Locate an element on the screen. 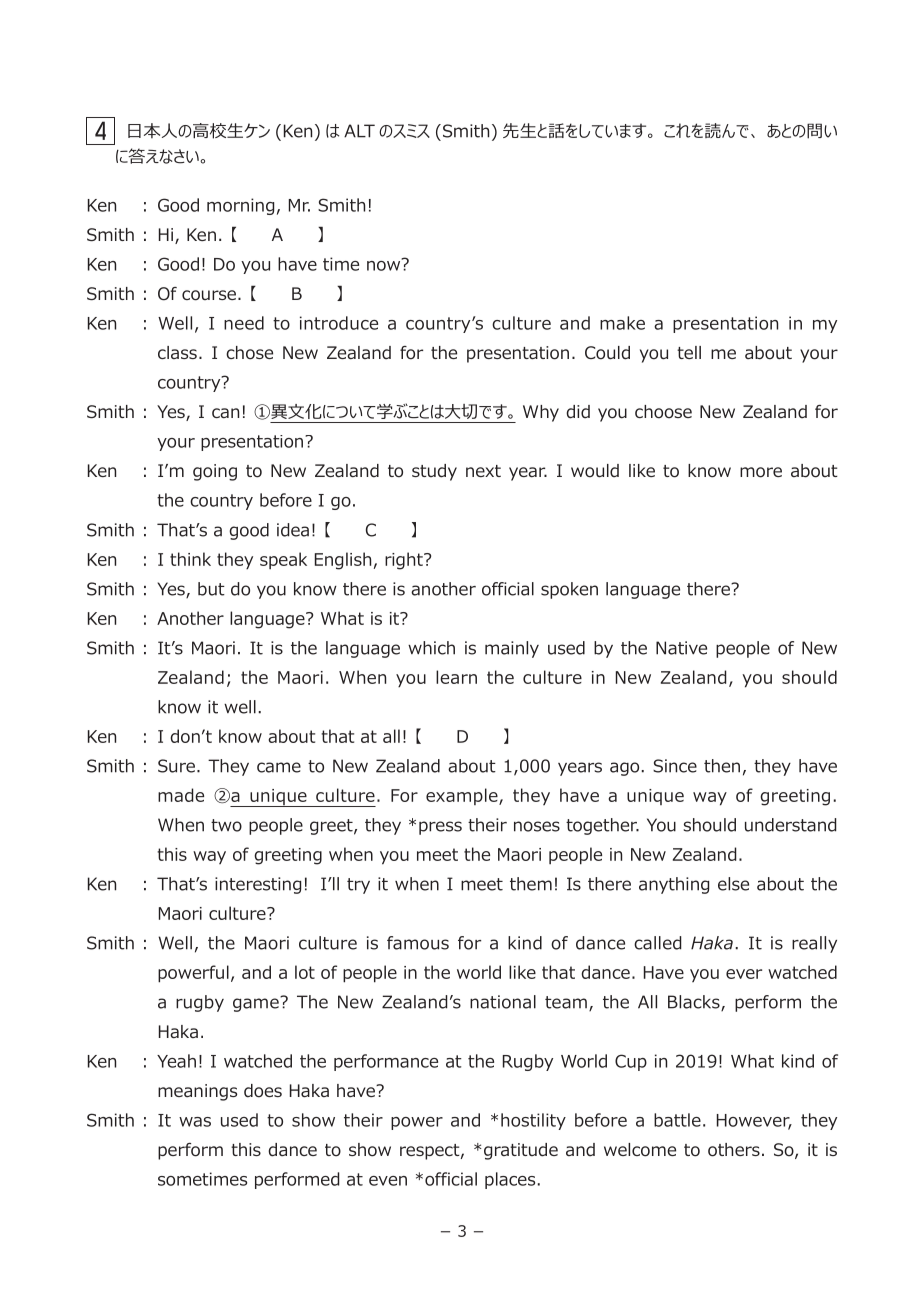 The image size is (924, 1308). make is located at coordinates (622, 323).
